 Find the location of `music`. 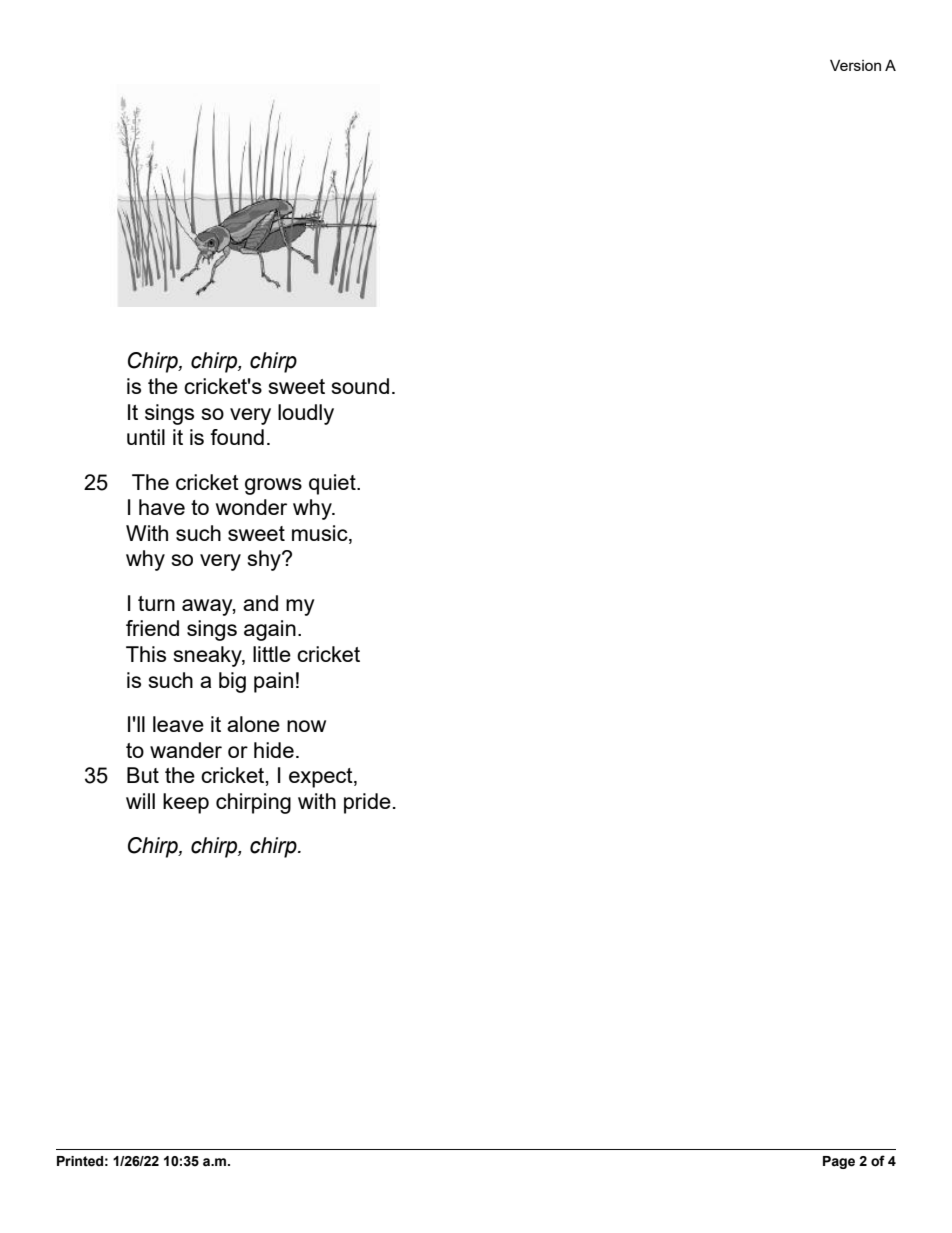

music is located at coordinates (321, 534).
